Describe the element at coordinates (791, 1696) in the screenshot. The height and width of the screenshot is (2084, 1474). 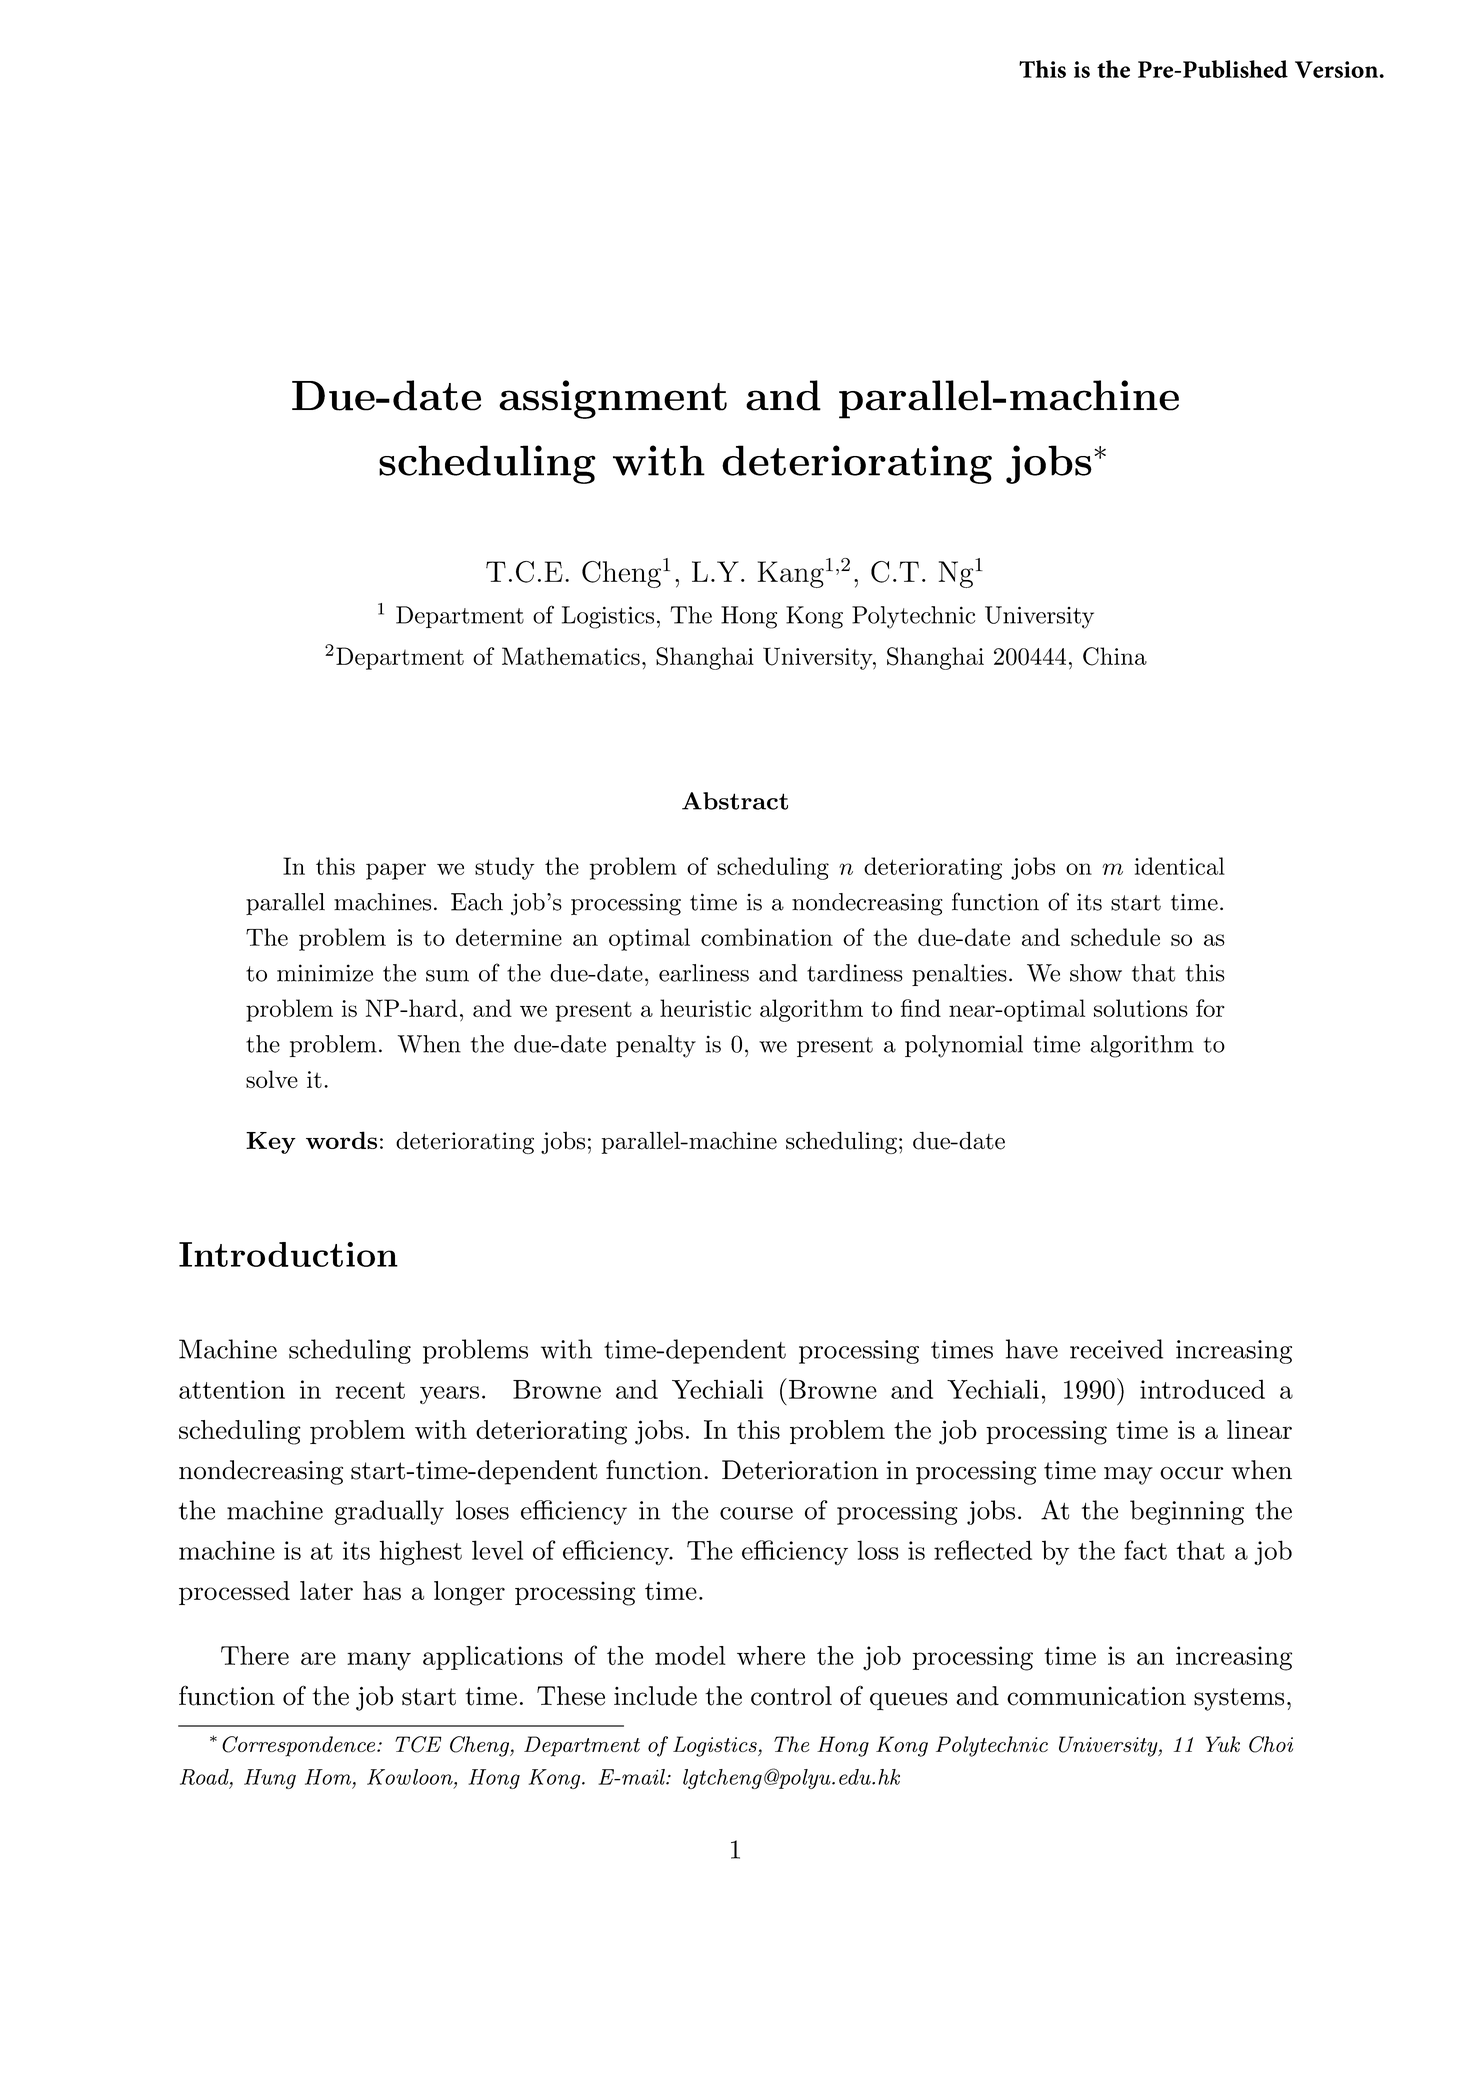
I see `control` at that location.
